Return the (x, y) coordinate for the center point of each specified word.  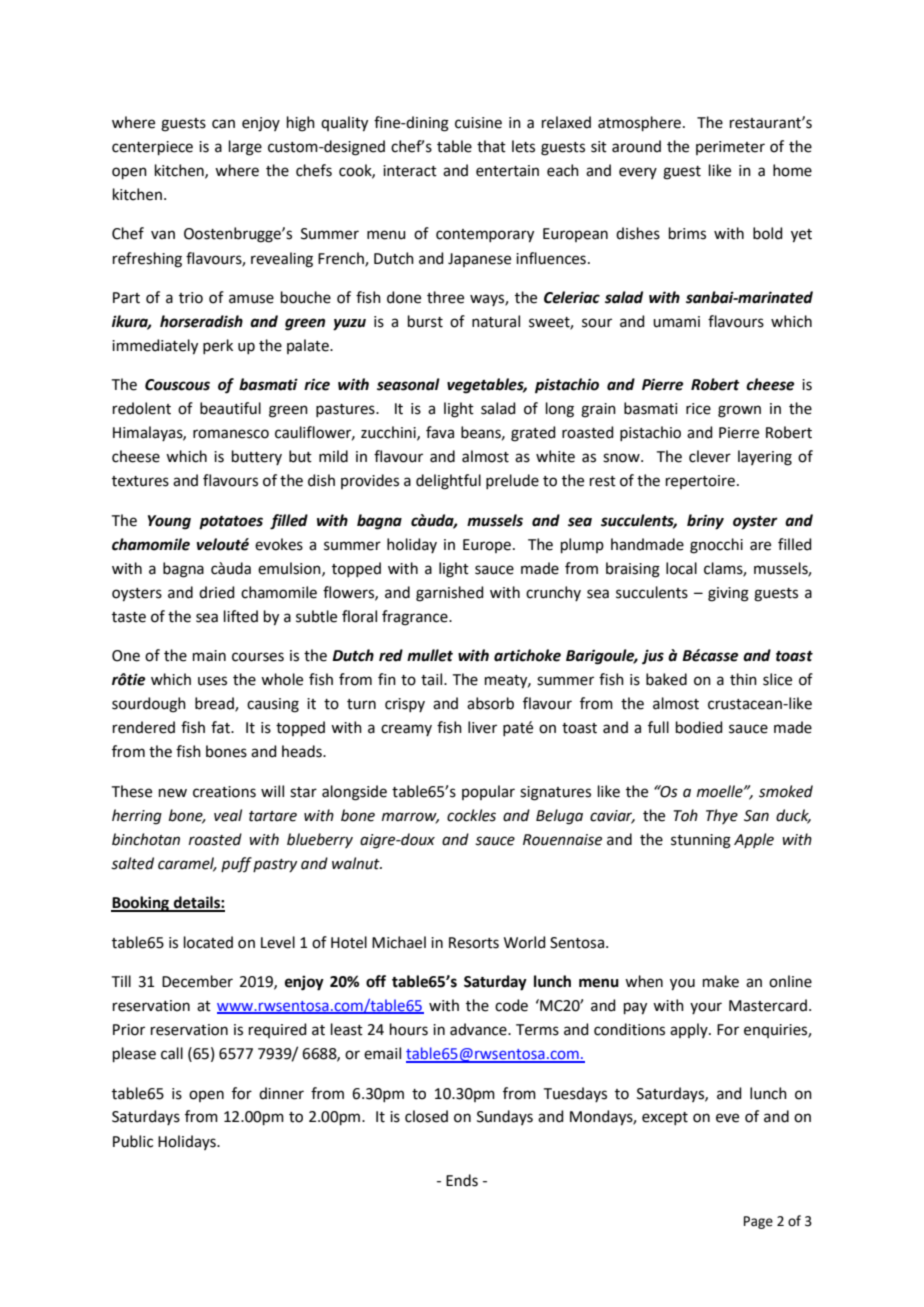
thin (743, 679)
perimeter (730, 148)
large (245, 148)
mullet (430, 655)
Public (133, 1141)
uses (212, 681)
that (491, 146)
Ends (462, 1180)
